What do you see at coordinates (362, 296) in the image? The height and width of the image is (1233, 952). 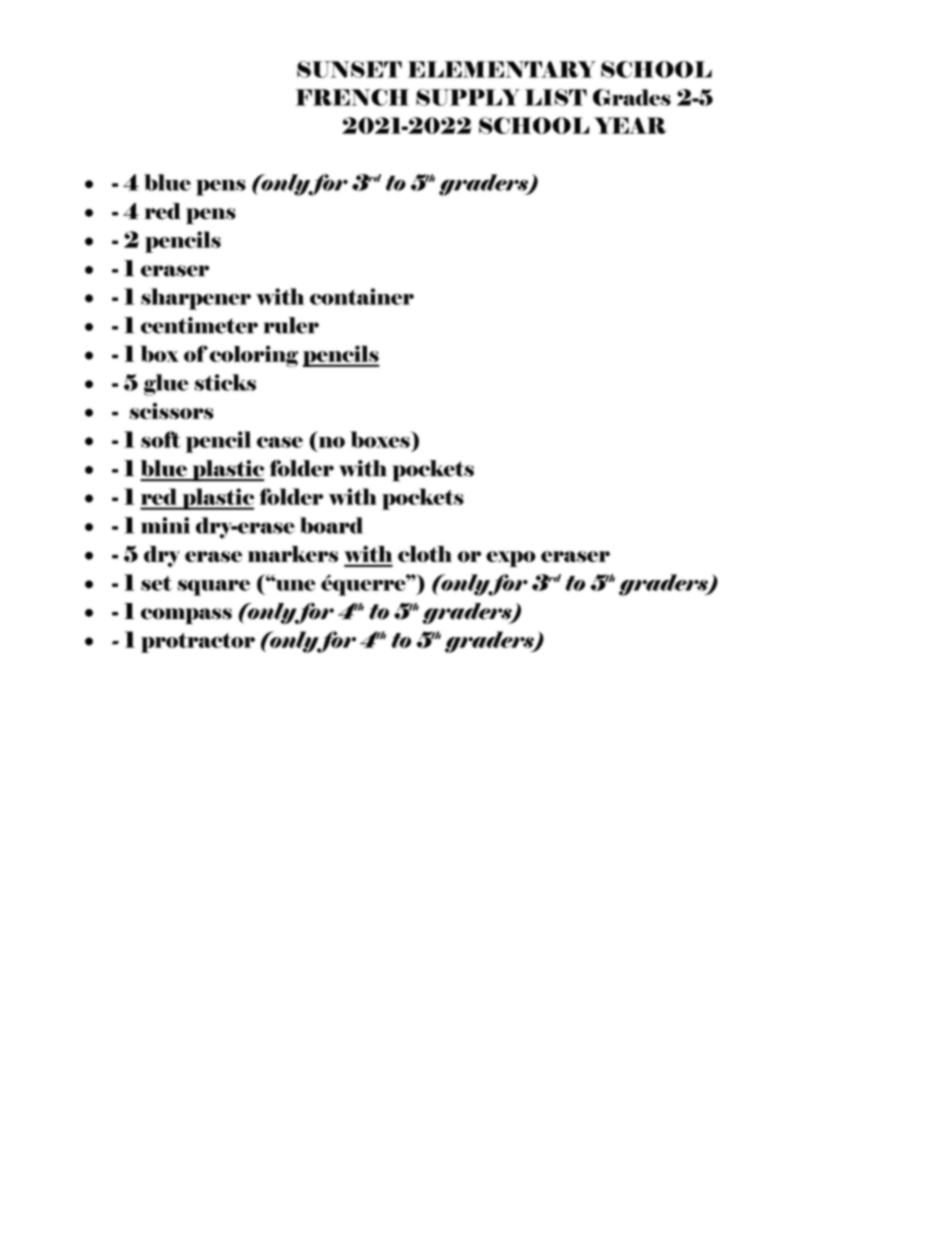 I see `container` at bounding box center [362, 296].
